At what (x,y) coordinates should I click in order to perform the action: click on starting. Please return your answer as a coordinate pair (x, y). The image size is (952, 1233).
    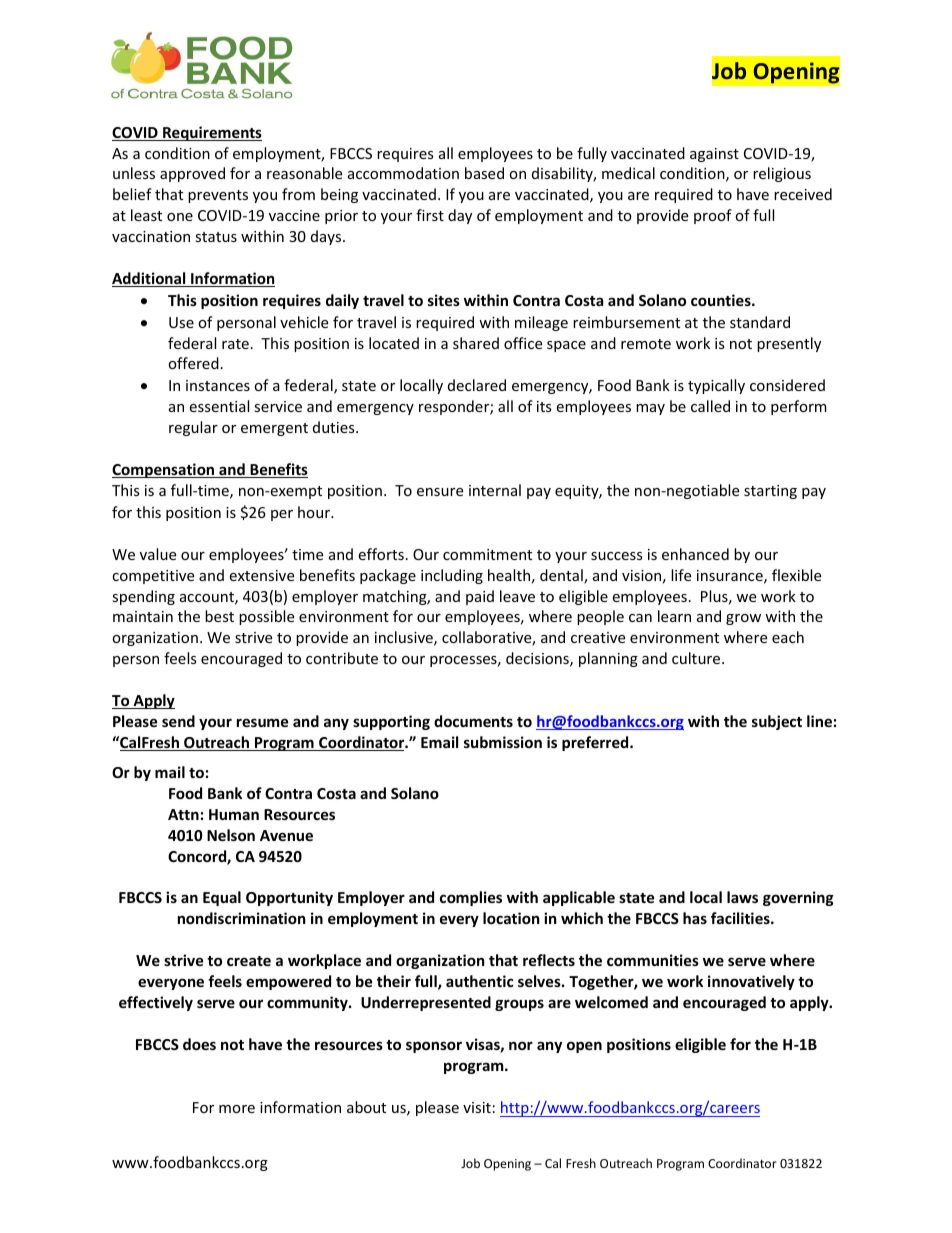
    Looking at the image, I should click on (770, 492).
